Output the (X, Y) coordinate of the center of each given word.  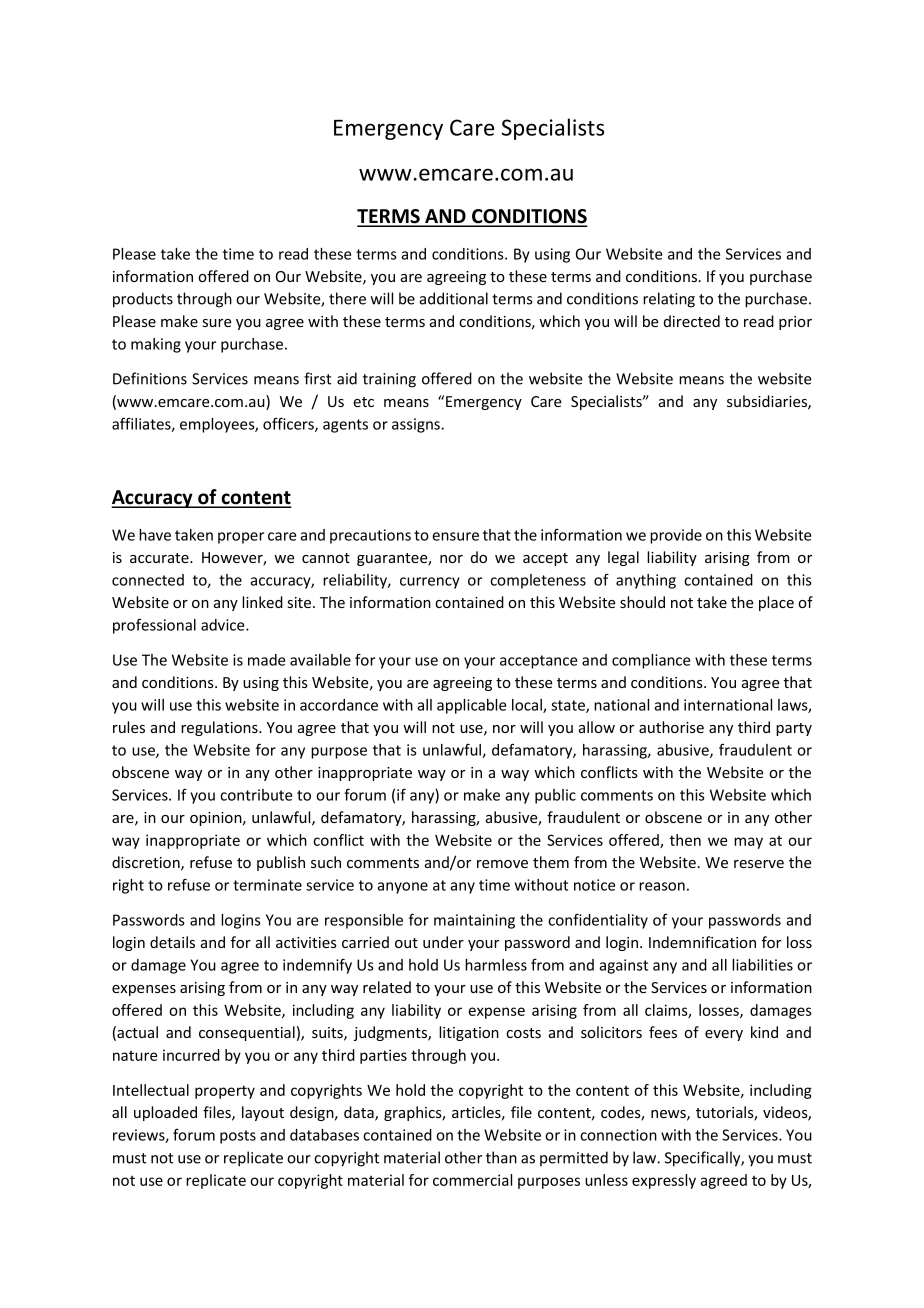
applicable (471, 706)
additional (454, 298)
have (155, 535)
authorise (671, 727)
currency (430, 583)
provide (676, 536)
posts (238, 1137)
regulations (220, 728)
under (443, 942)
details (172, 942)
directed (692, 321)
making (156, 345)
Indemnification (702, 942)
